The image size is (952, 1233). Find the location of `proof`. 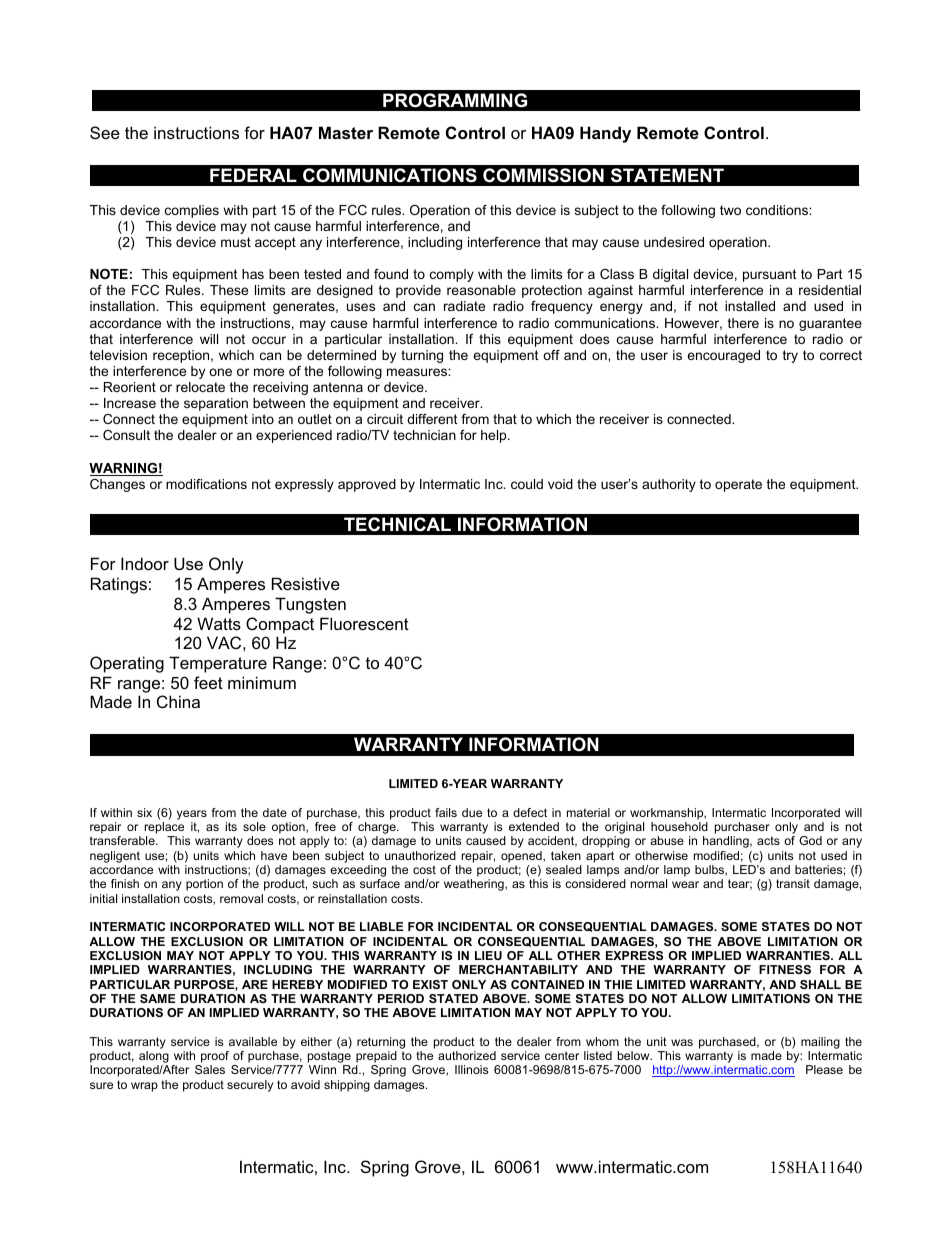

proof is located at coordinates (214, 1058).
